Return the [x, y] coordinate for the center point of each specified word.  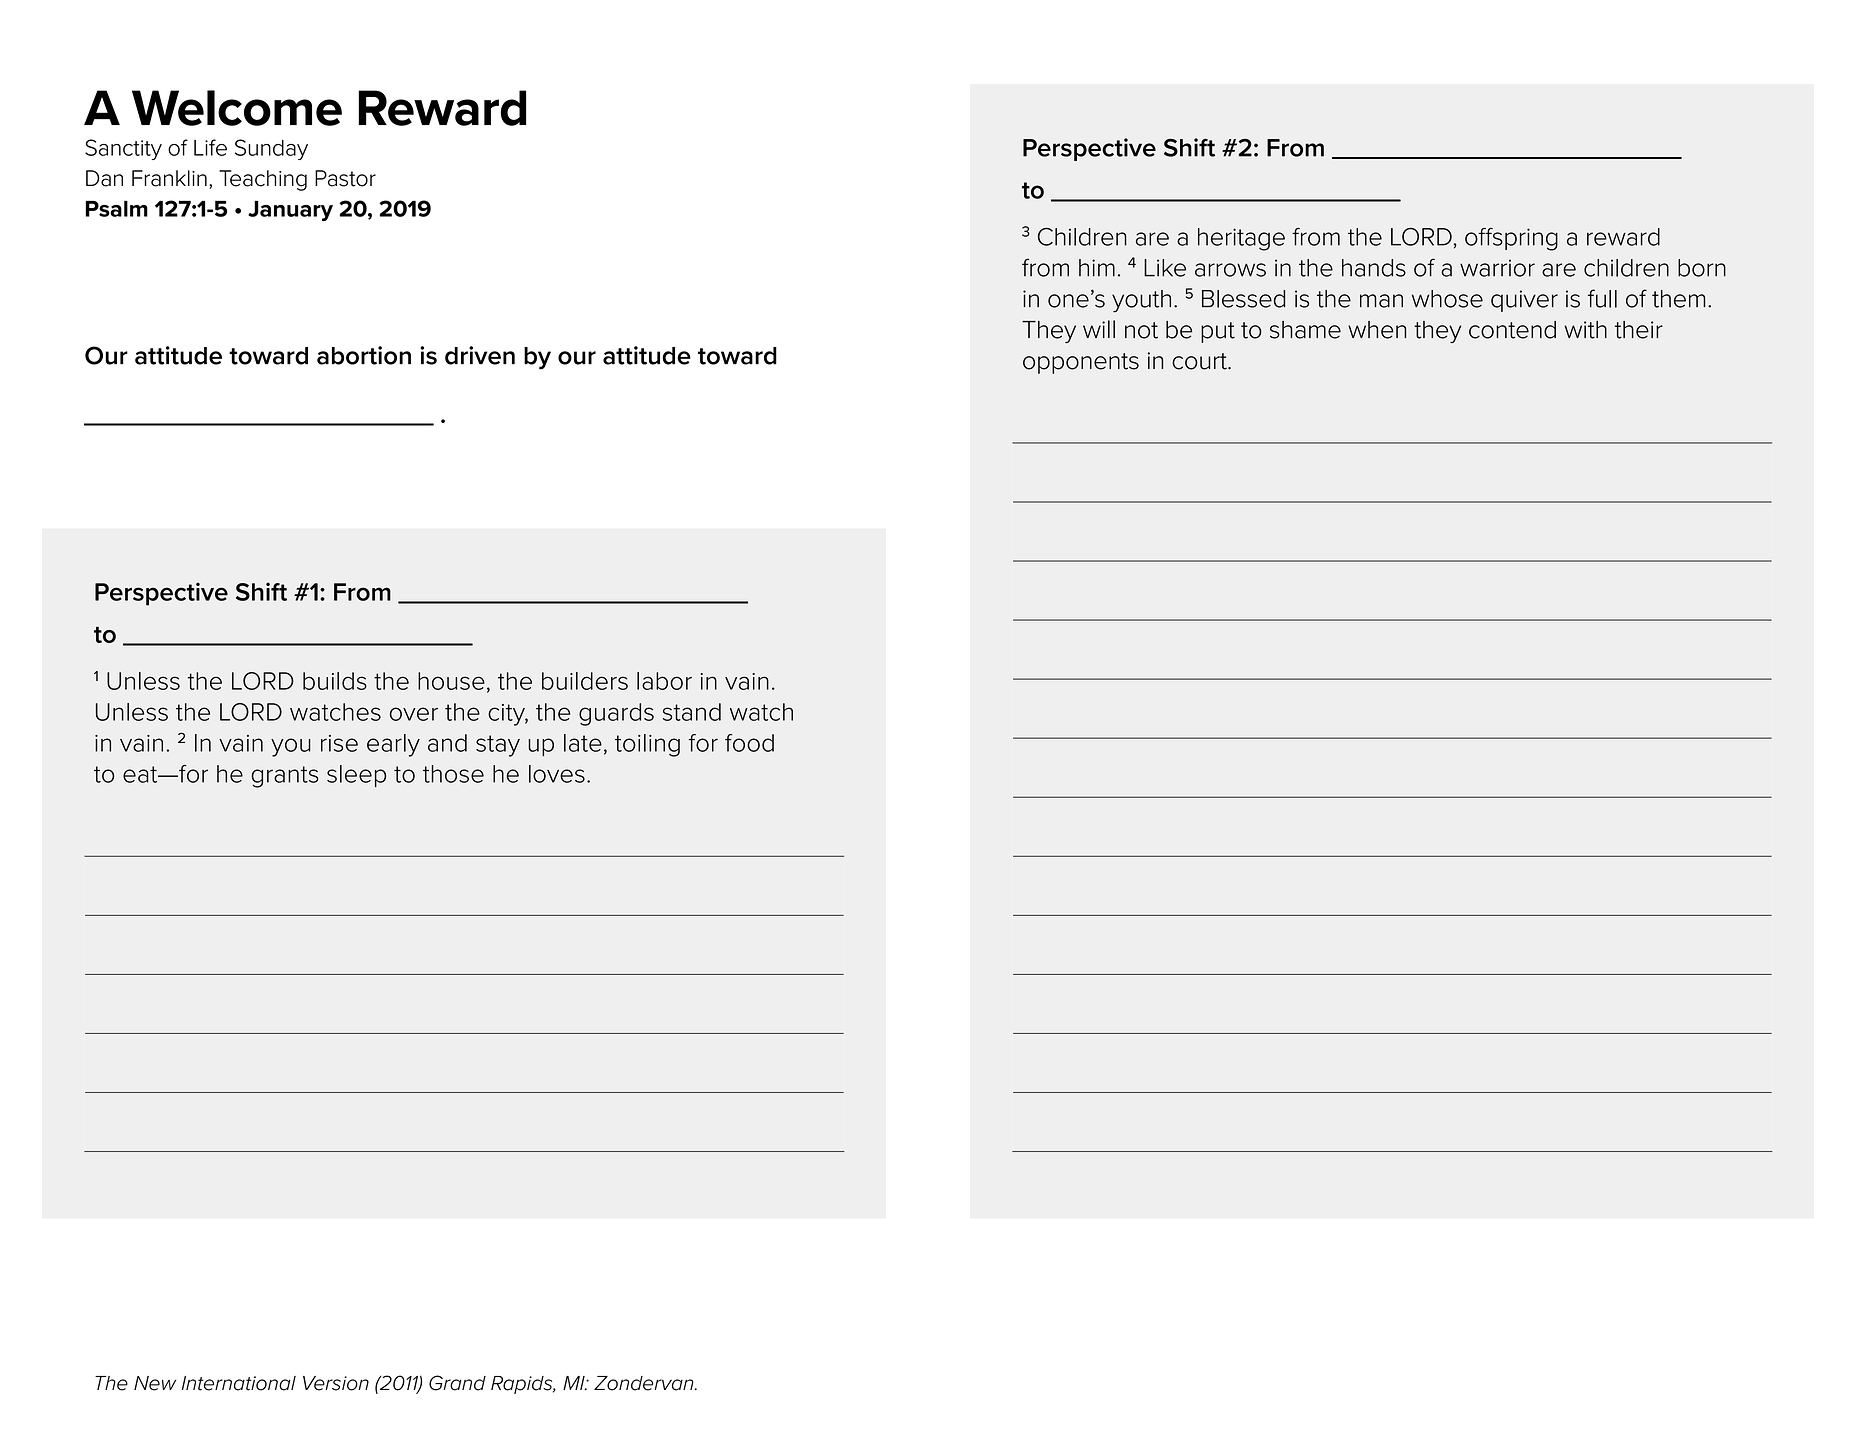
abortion [364, 355]
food [749, 743]
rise [339, 743]
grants [285, 777]
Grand [457, 1383]
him [1097, 268]
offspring [1511, 239]
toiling [647, 745]
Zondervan [645, 1383]
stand [692, 712]
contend [1512, 330]
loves [557, 774]
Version [336, 1383]
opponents [1081, 363]
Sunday [271, 149]
